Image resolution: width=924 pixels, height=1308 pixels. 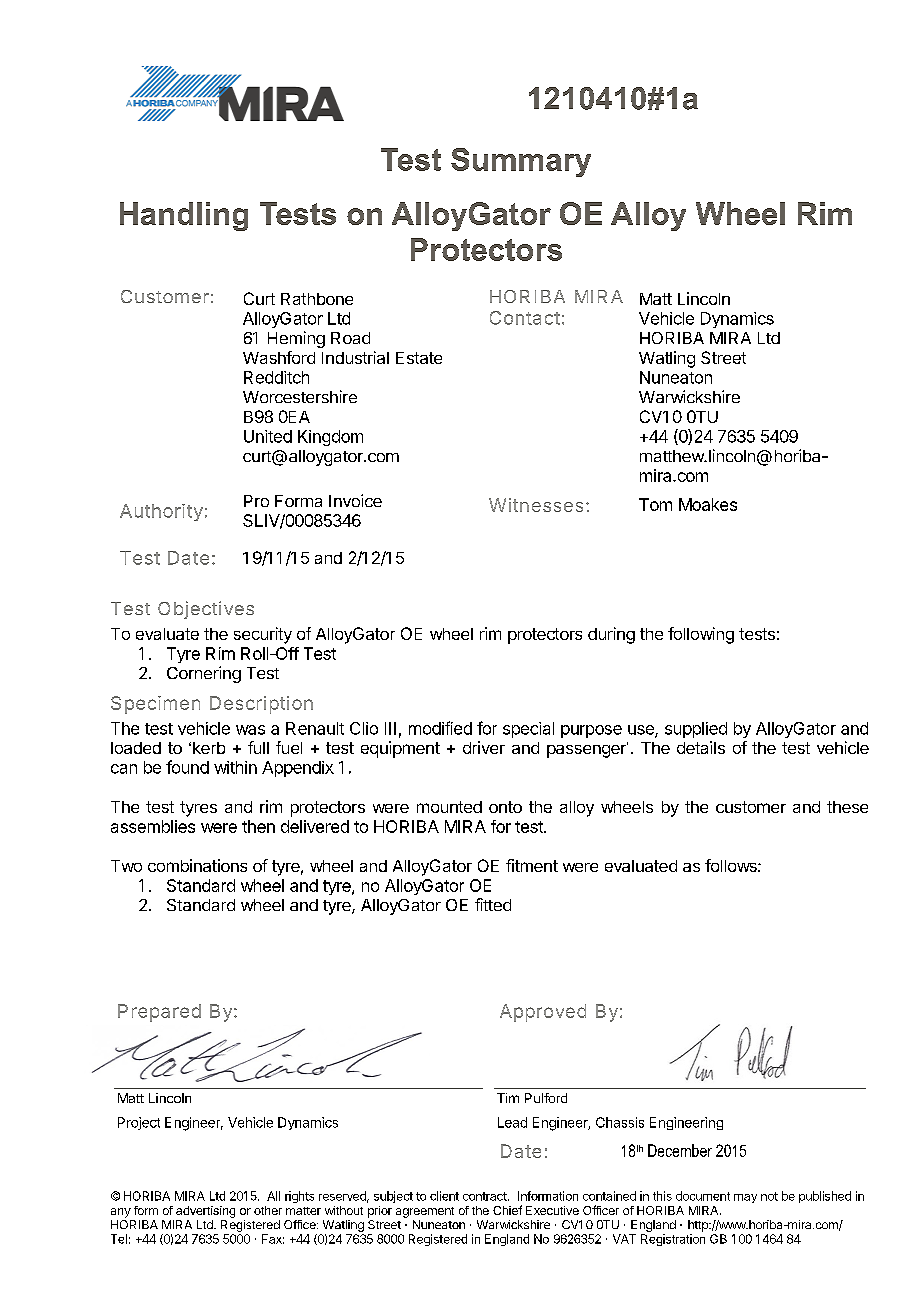 I want to click on Chief, so click(x=507, y=1210).
